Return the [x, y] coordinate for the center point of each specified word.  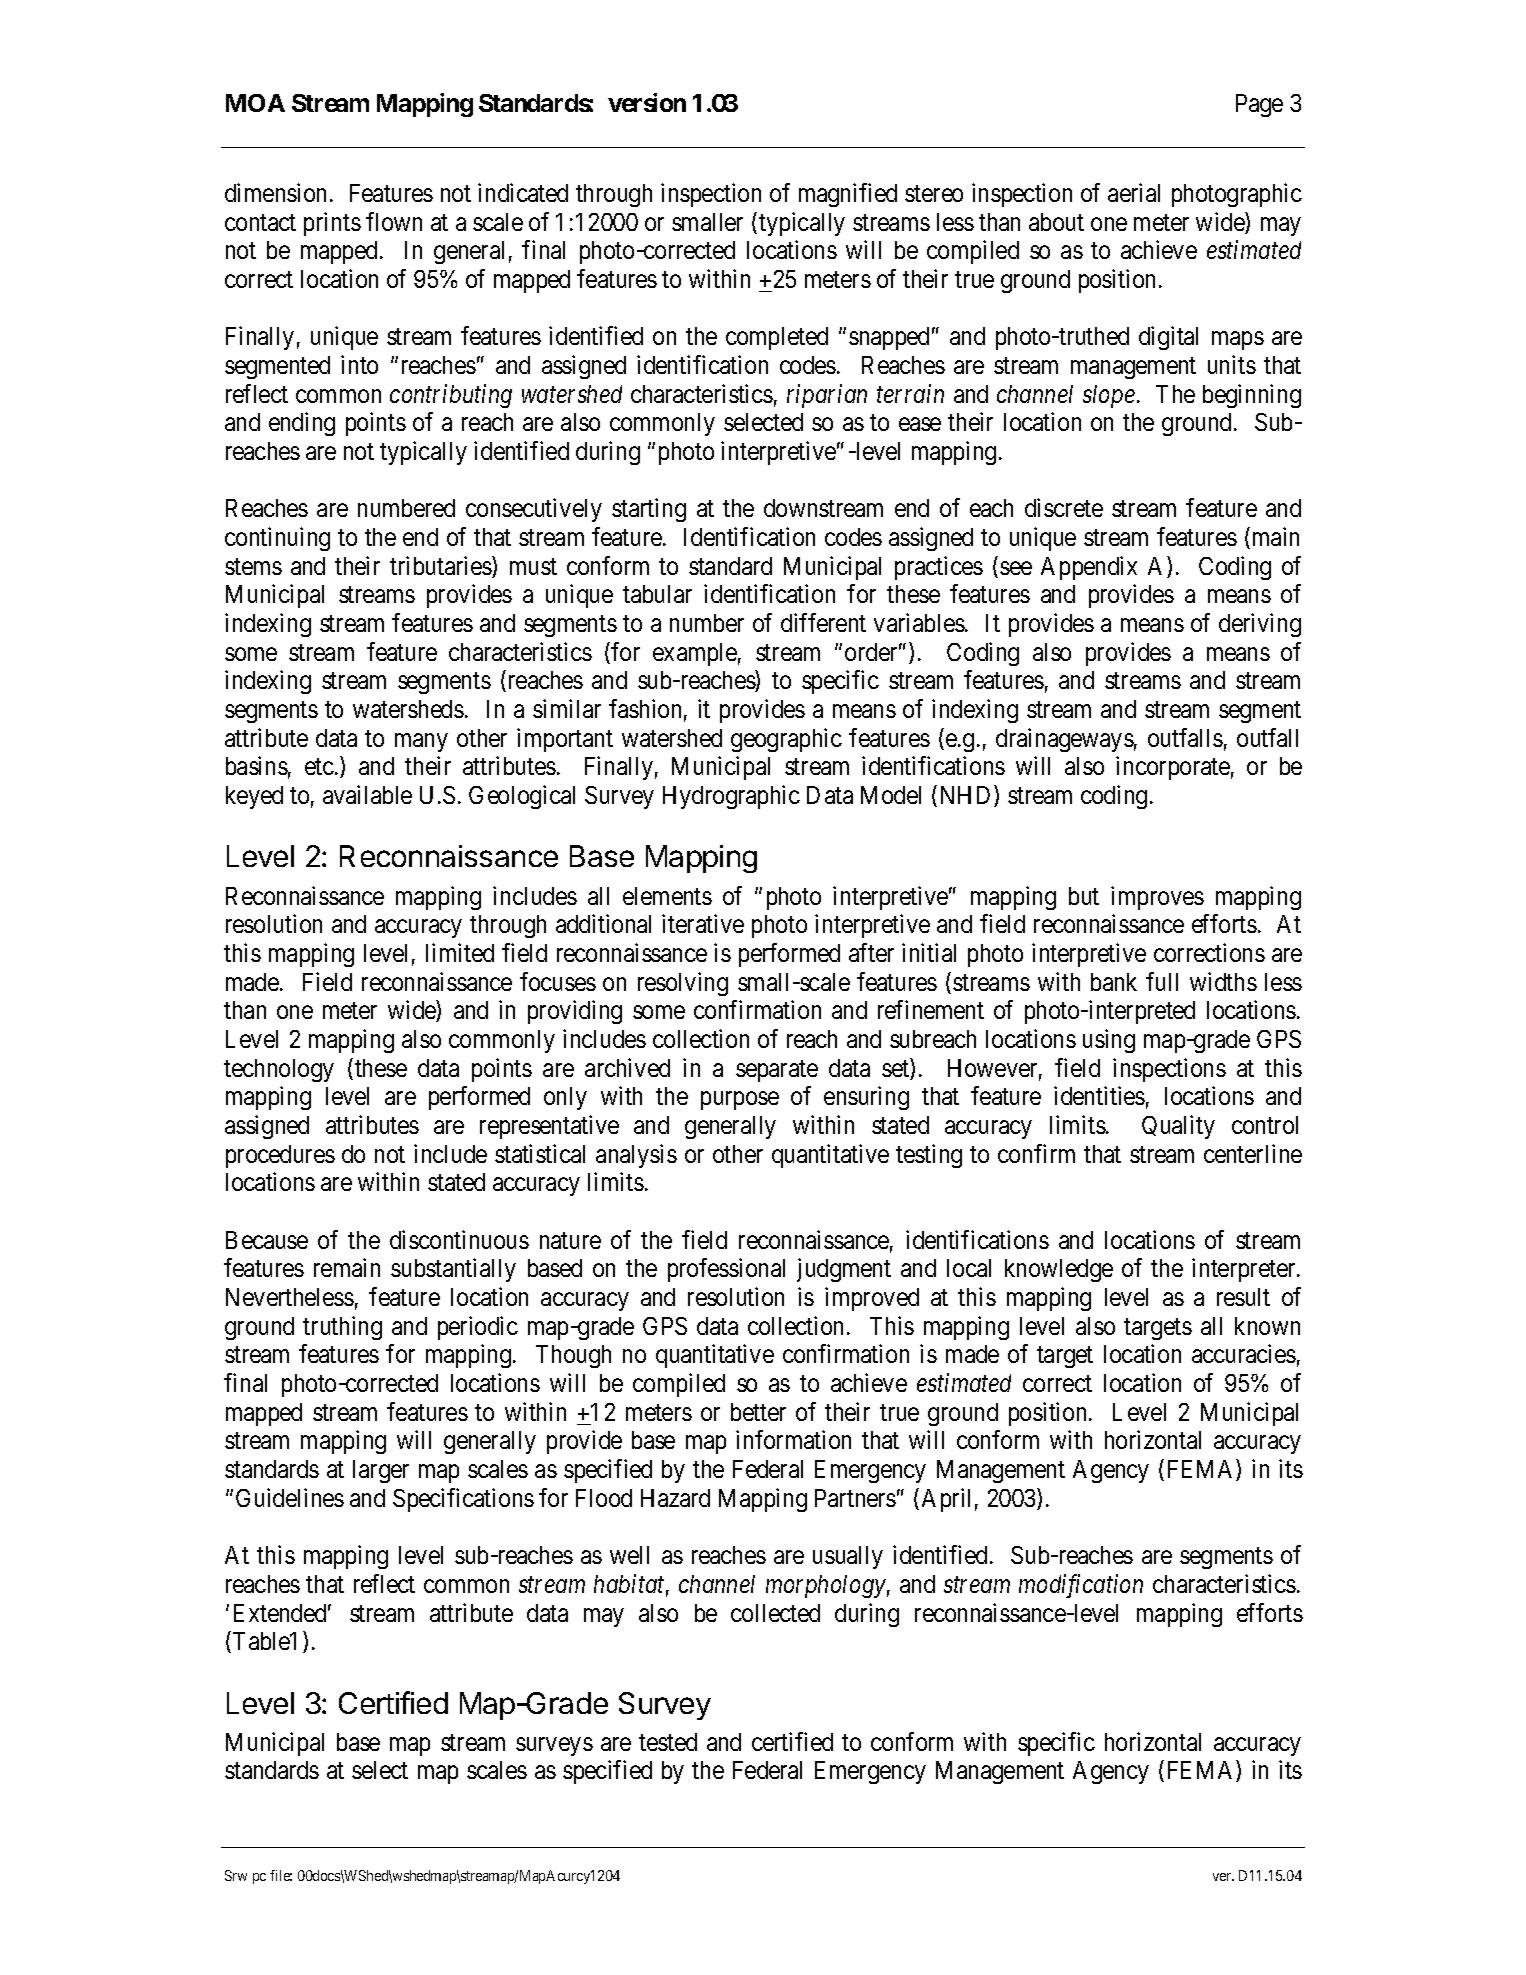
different [823, 622]
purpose [740, 1101]
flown [394, 221]
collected [775, 1613]
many [421, 742]
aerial [1134, 192]
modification [1081, 1586]
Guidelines [290, 1497]
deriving [1260, 625]
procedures [280, 1156]
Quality [1178, 1127]
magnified [848, 195]
